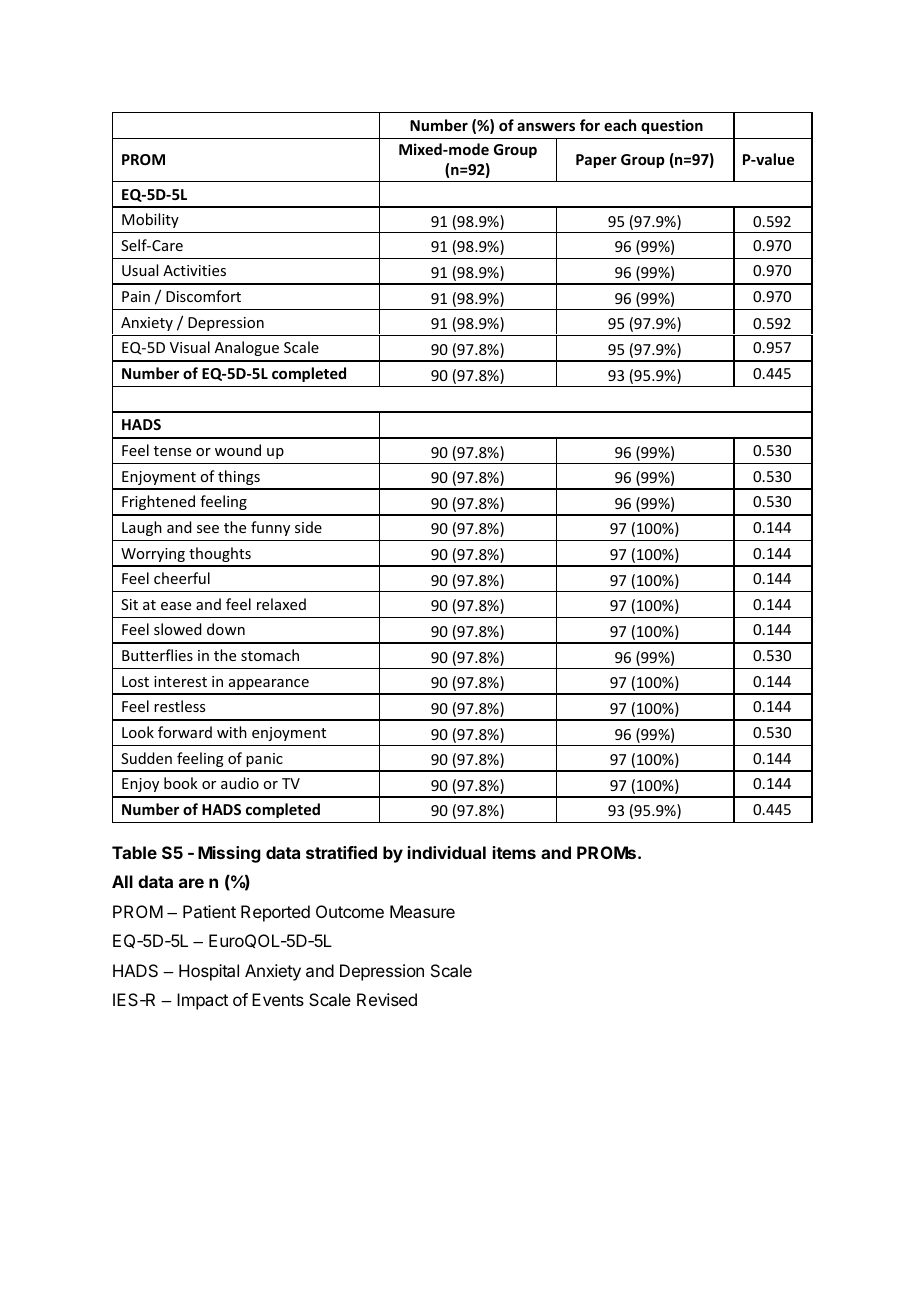 The height and width of the screenshot is (1308, 924). I want to click on Hospital, so click(209, 972).
